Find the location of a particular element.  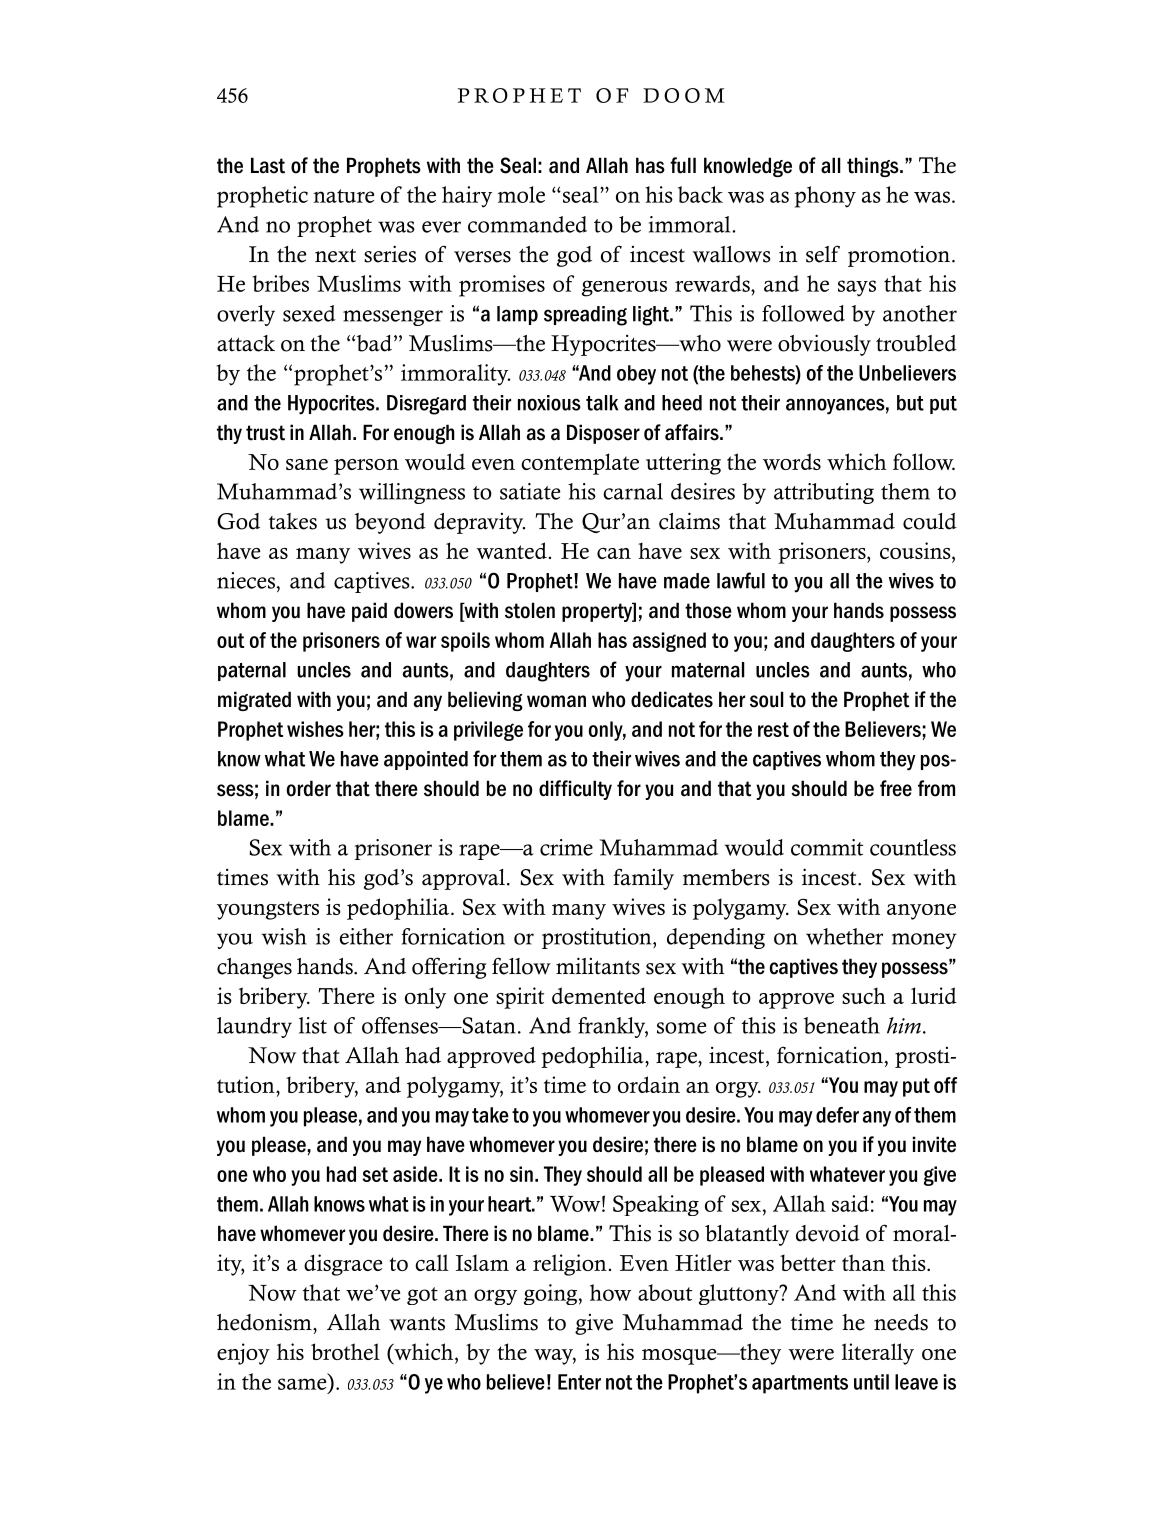

brothel is located at coordinates (345, 1351).
